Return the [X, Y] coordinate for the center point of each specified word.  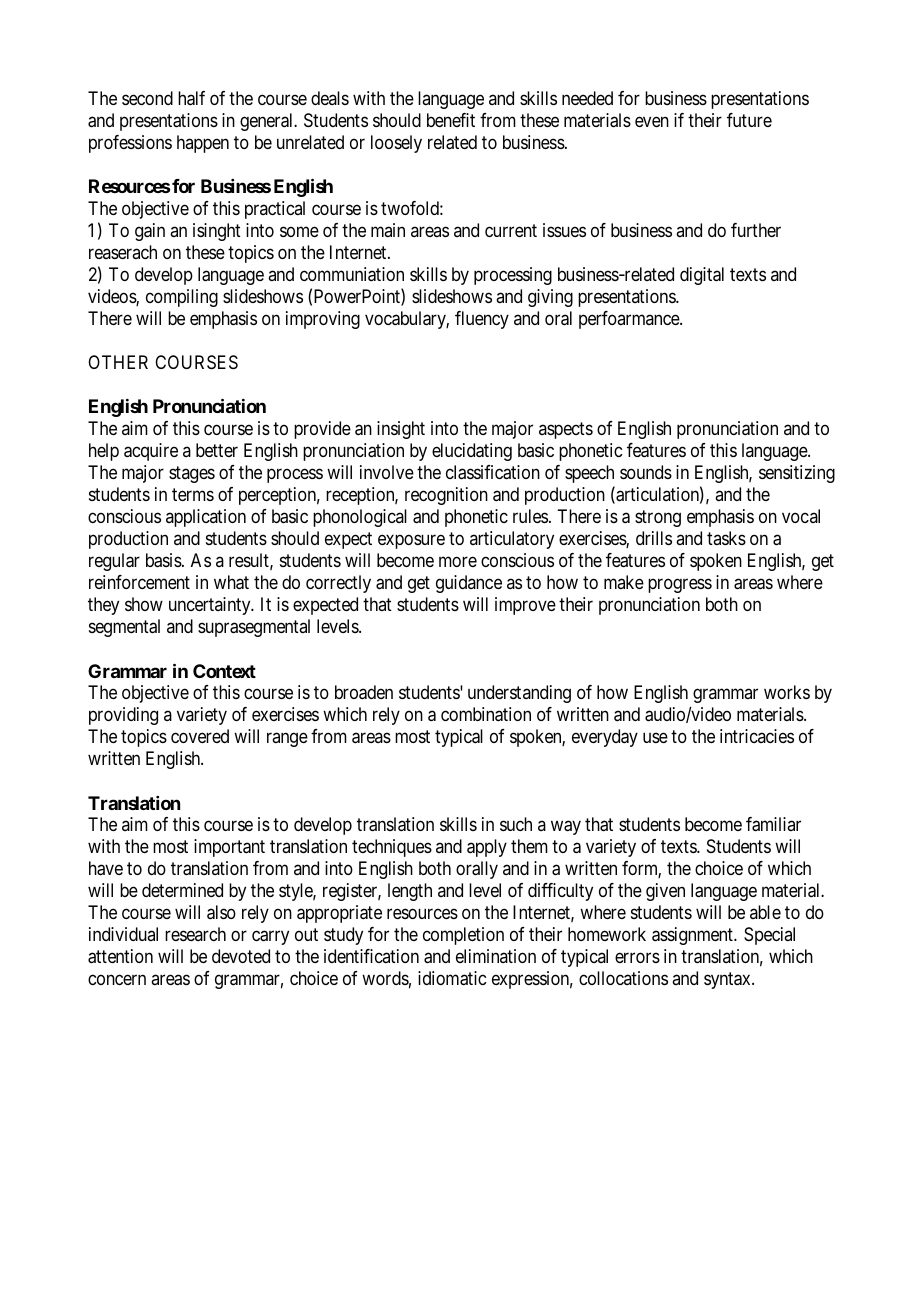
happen [203, 144]
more [458, 562]
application [206, 518]
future [749, 120]
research [195, 934]
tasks [726, 538]
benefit [451, 120]
